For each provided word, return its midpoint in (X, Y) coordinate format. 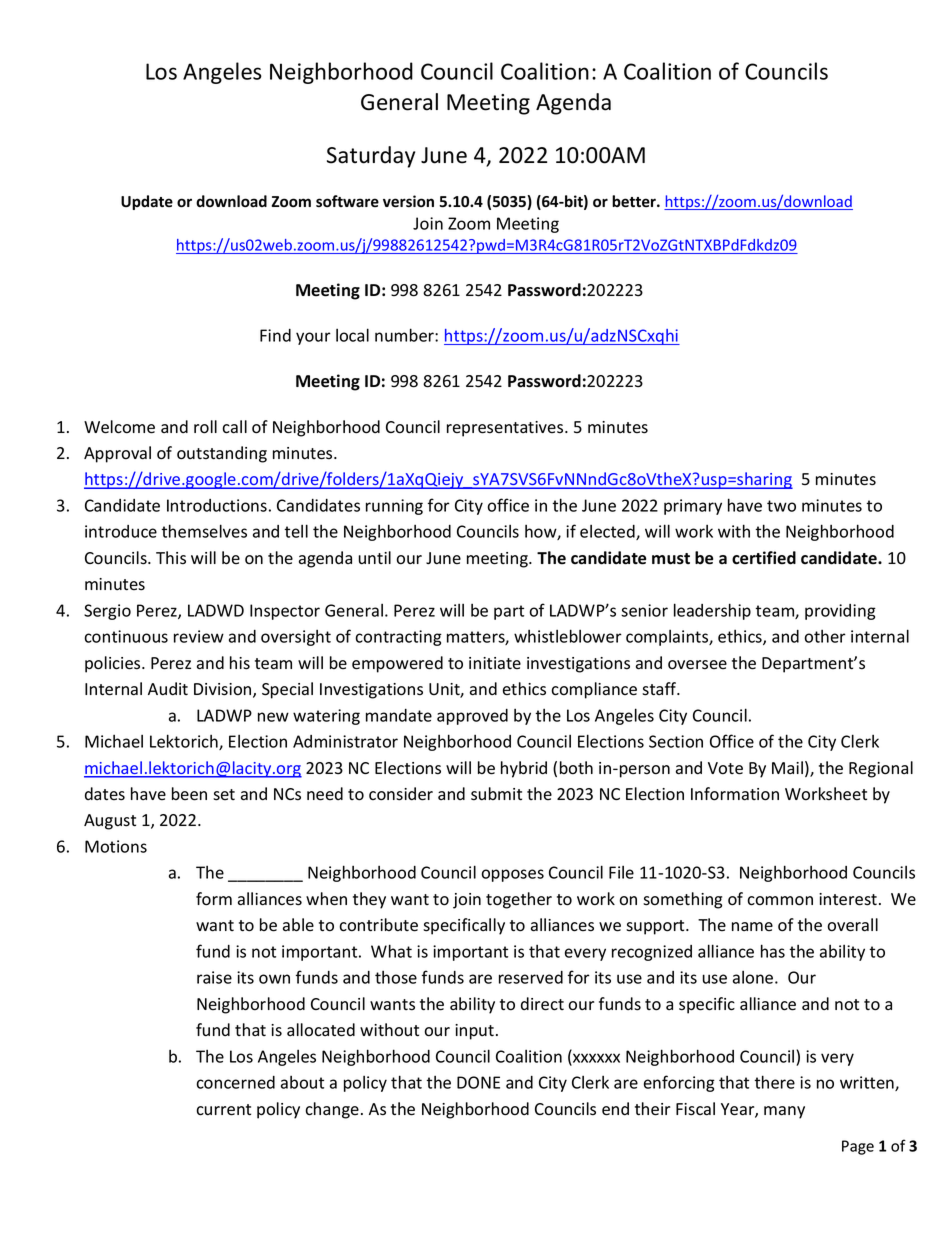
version (408, 201)
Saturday (371, 157)
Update (147, 202)
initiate (495, 663)
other (825, 636)
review (199, 636)
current (223, 1110)
